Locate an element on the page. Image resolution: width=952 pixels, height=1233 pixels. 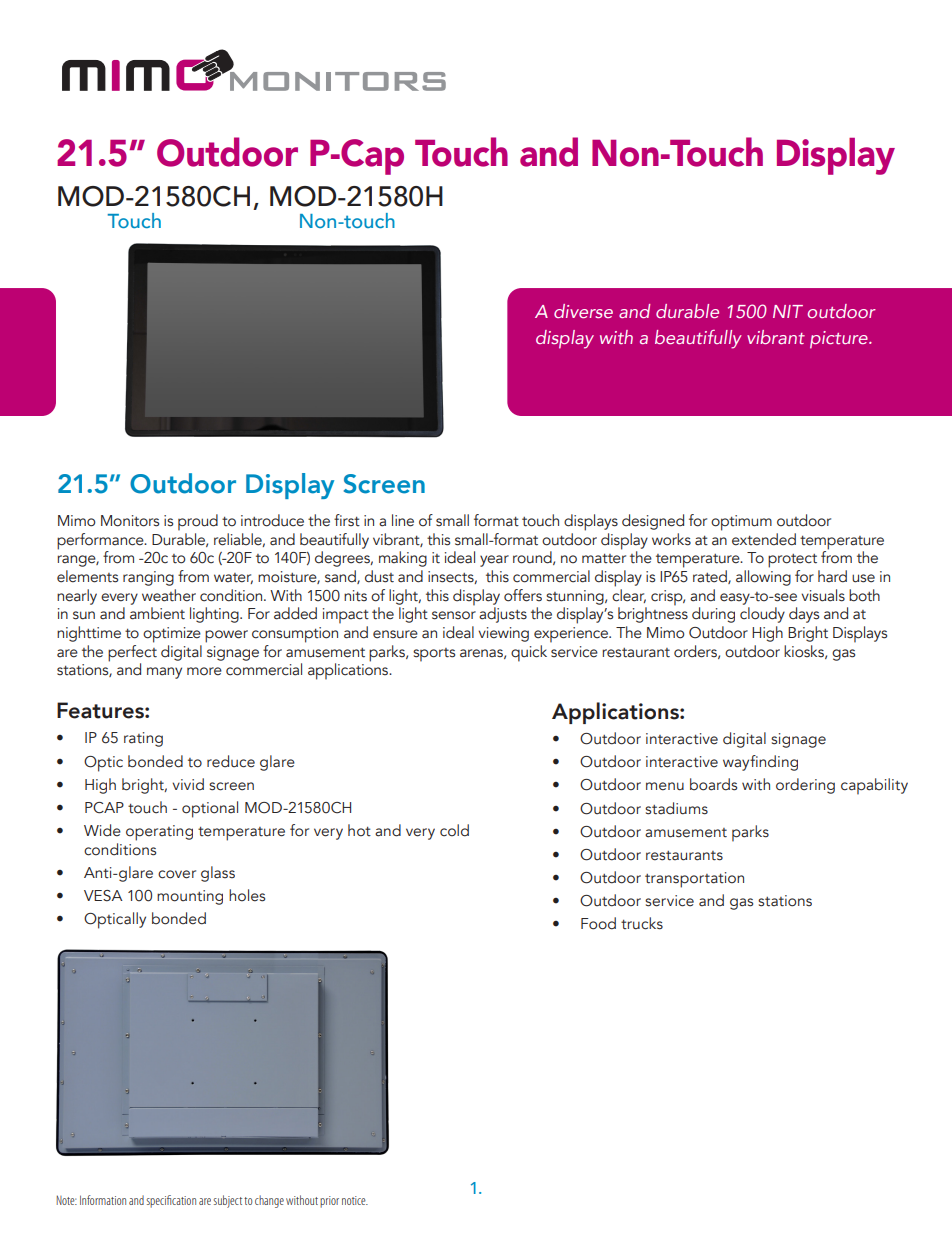
specification is located at coordinates (171, 1201).
